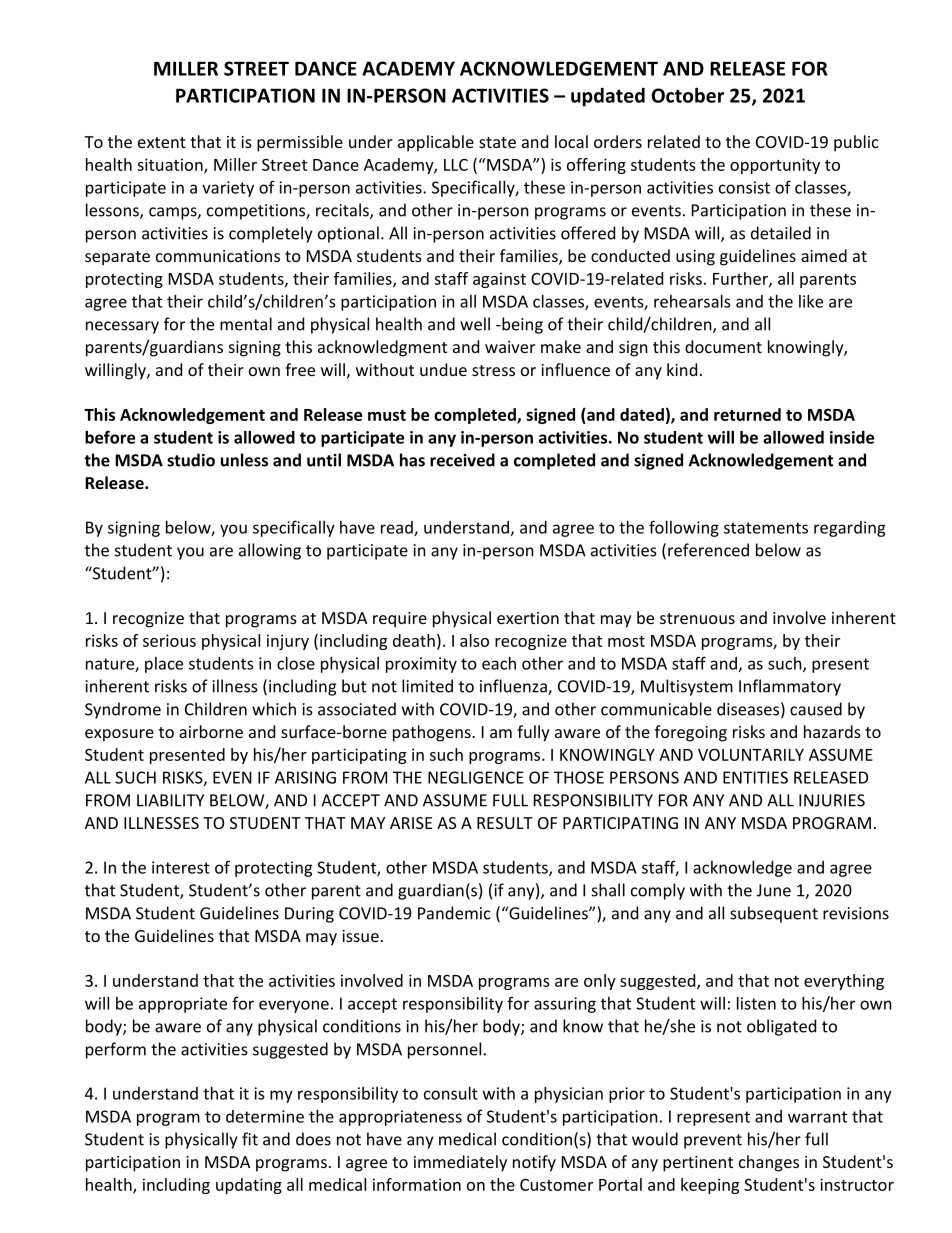 The image size is (952, 1233). I want to click on immediately, so click(460, 1163).
